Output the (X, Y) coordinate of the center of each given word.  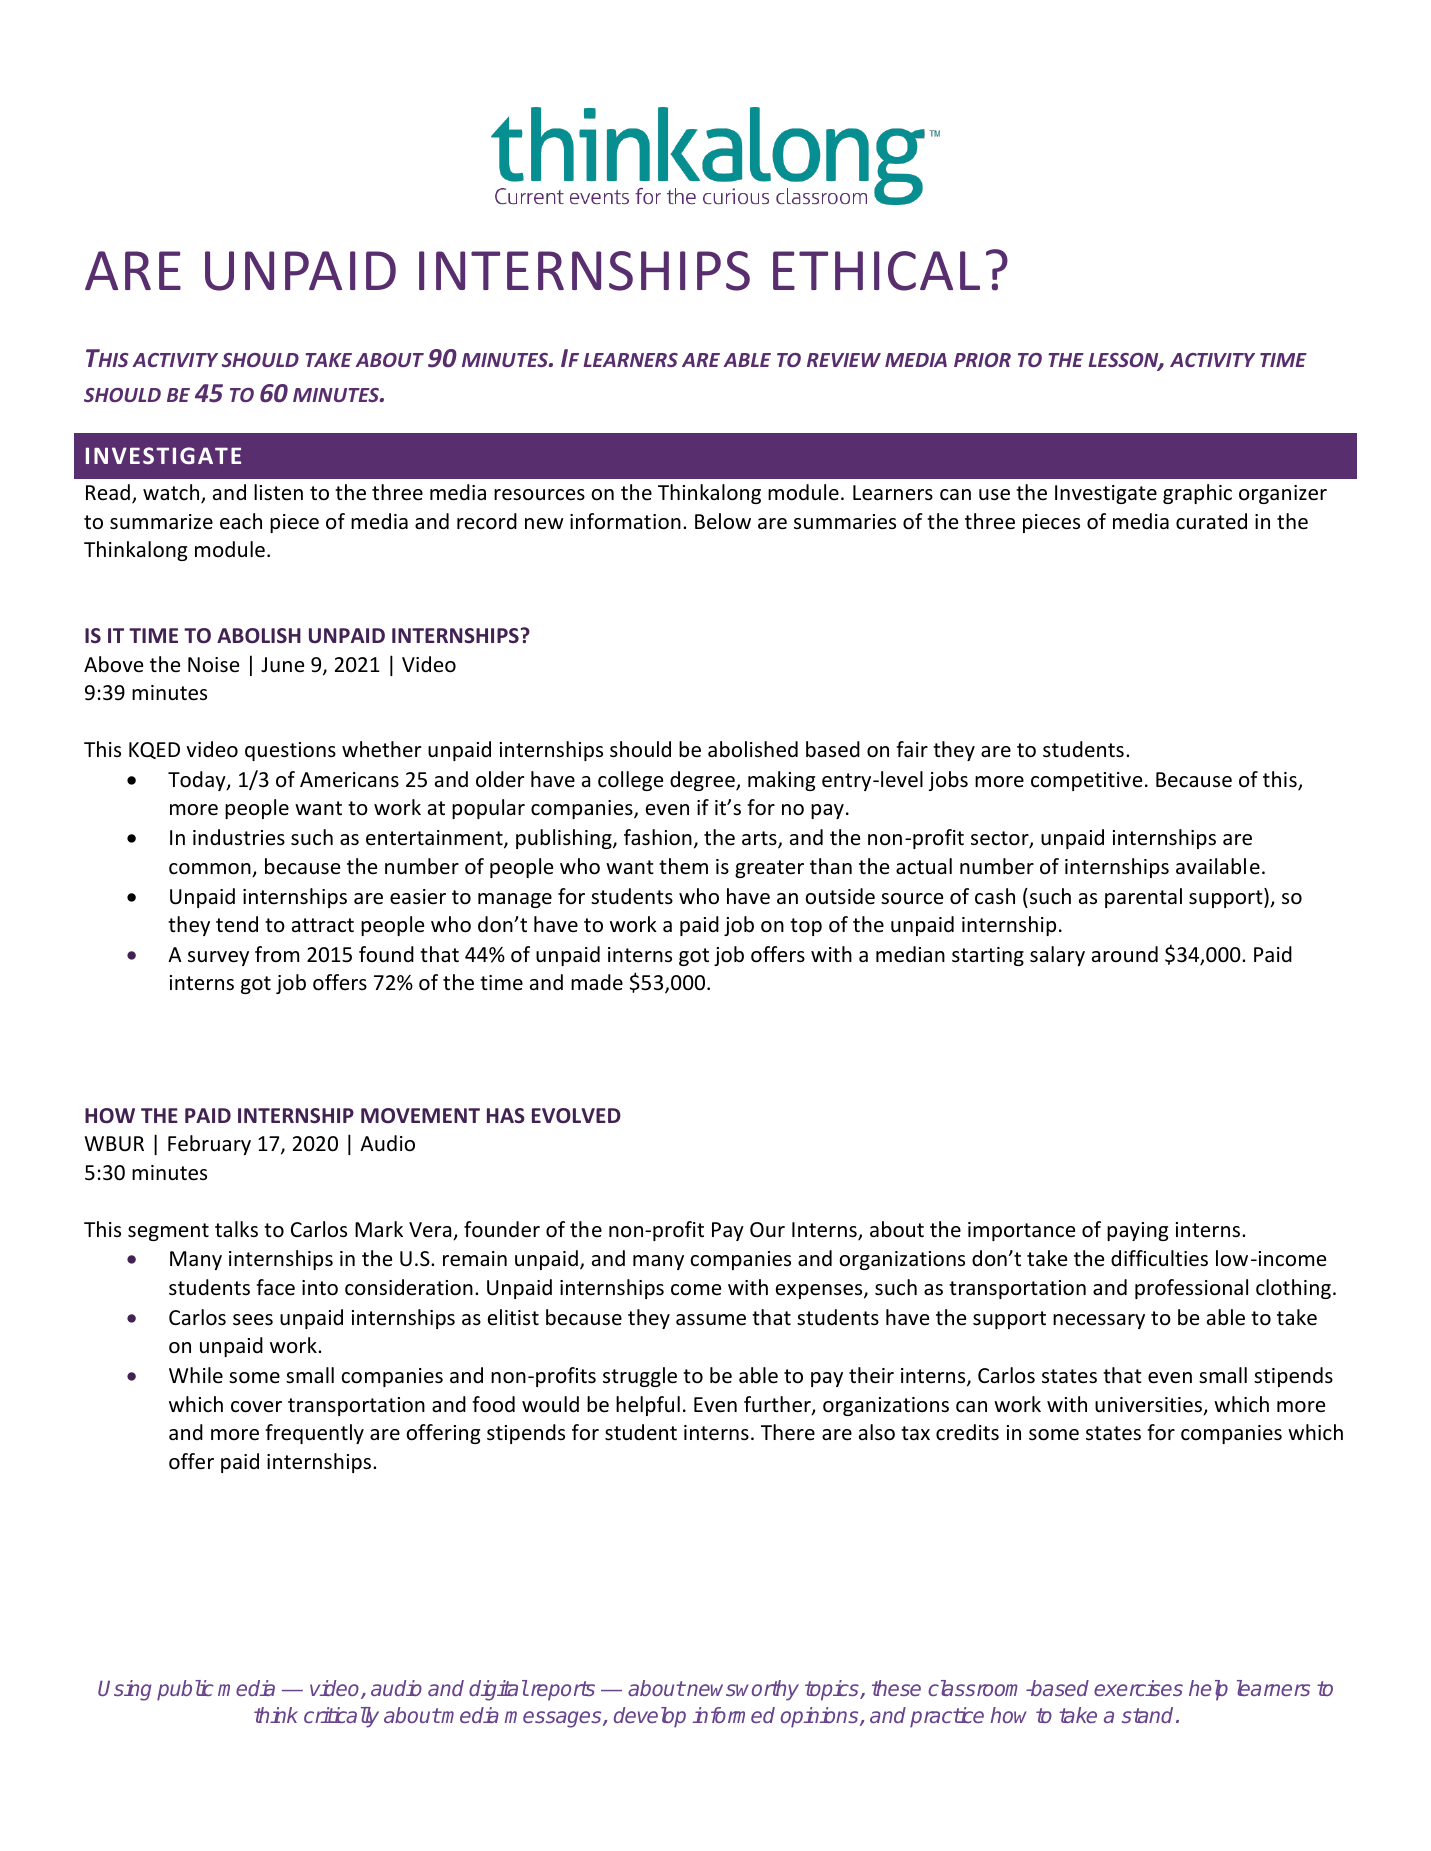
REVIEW (844, 360)
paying (1137, 1231)
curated (1211, 521)
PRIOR (982, 360)
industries (239, 837)
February (209, 1145)
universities (1149, 1406)
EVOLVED (576, 1115)
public (185, 1690)
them (683, 866)
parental (1143, 898)
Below (723, 521)
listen (278, 492)
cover (256, 1407)
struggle (640, 1377)
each (241, 521)
